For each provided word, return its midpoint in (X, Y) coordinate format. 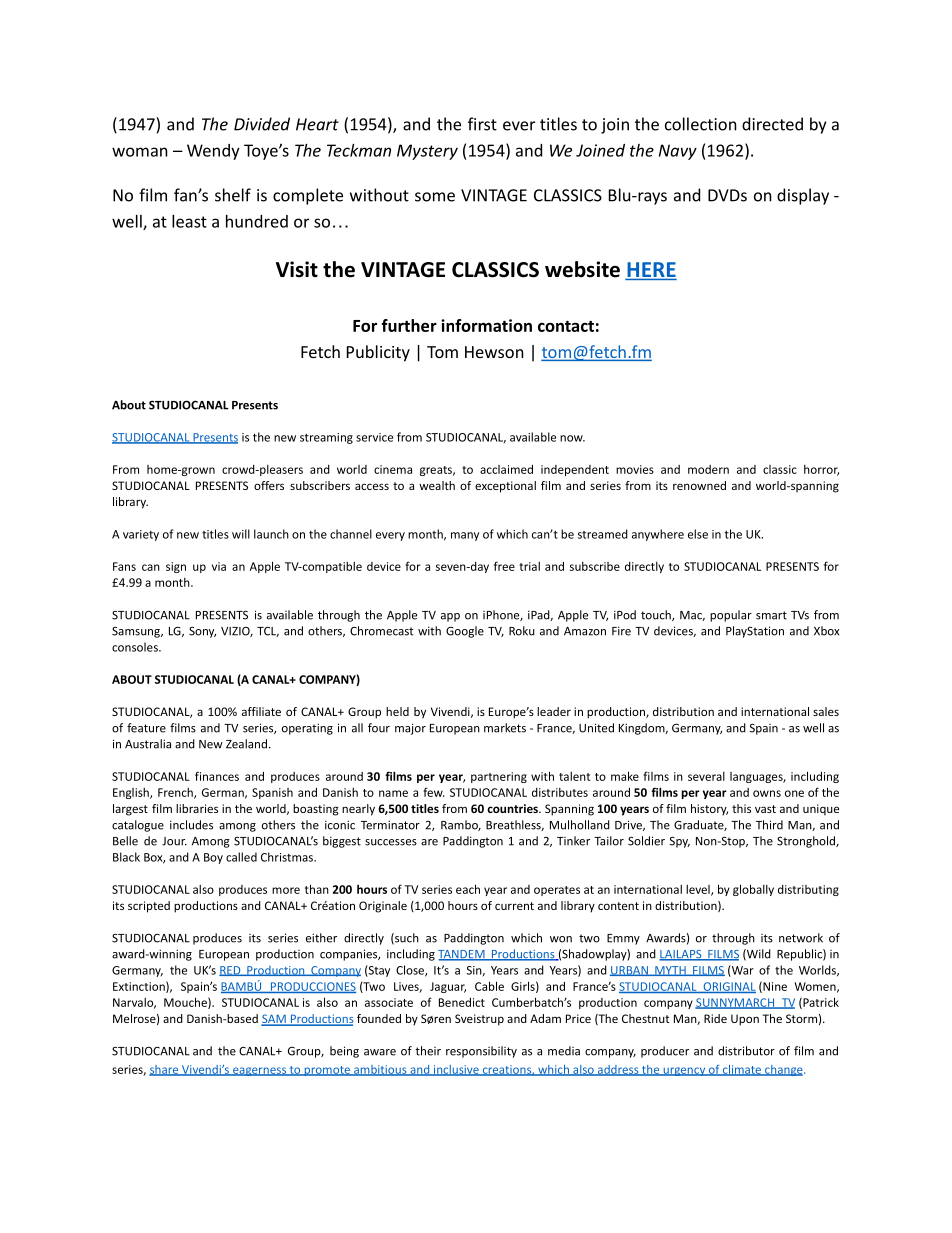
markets (505, 728)
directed (772, 124)
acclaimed (506, 469)
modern (708, 469)
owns (767, 793)
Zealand (246, 744)
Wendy (213, 152)
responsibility (481, 1052)
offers (269, 485)
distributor (746, 1051)
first (482, 124)
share (165, 1070)
